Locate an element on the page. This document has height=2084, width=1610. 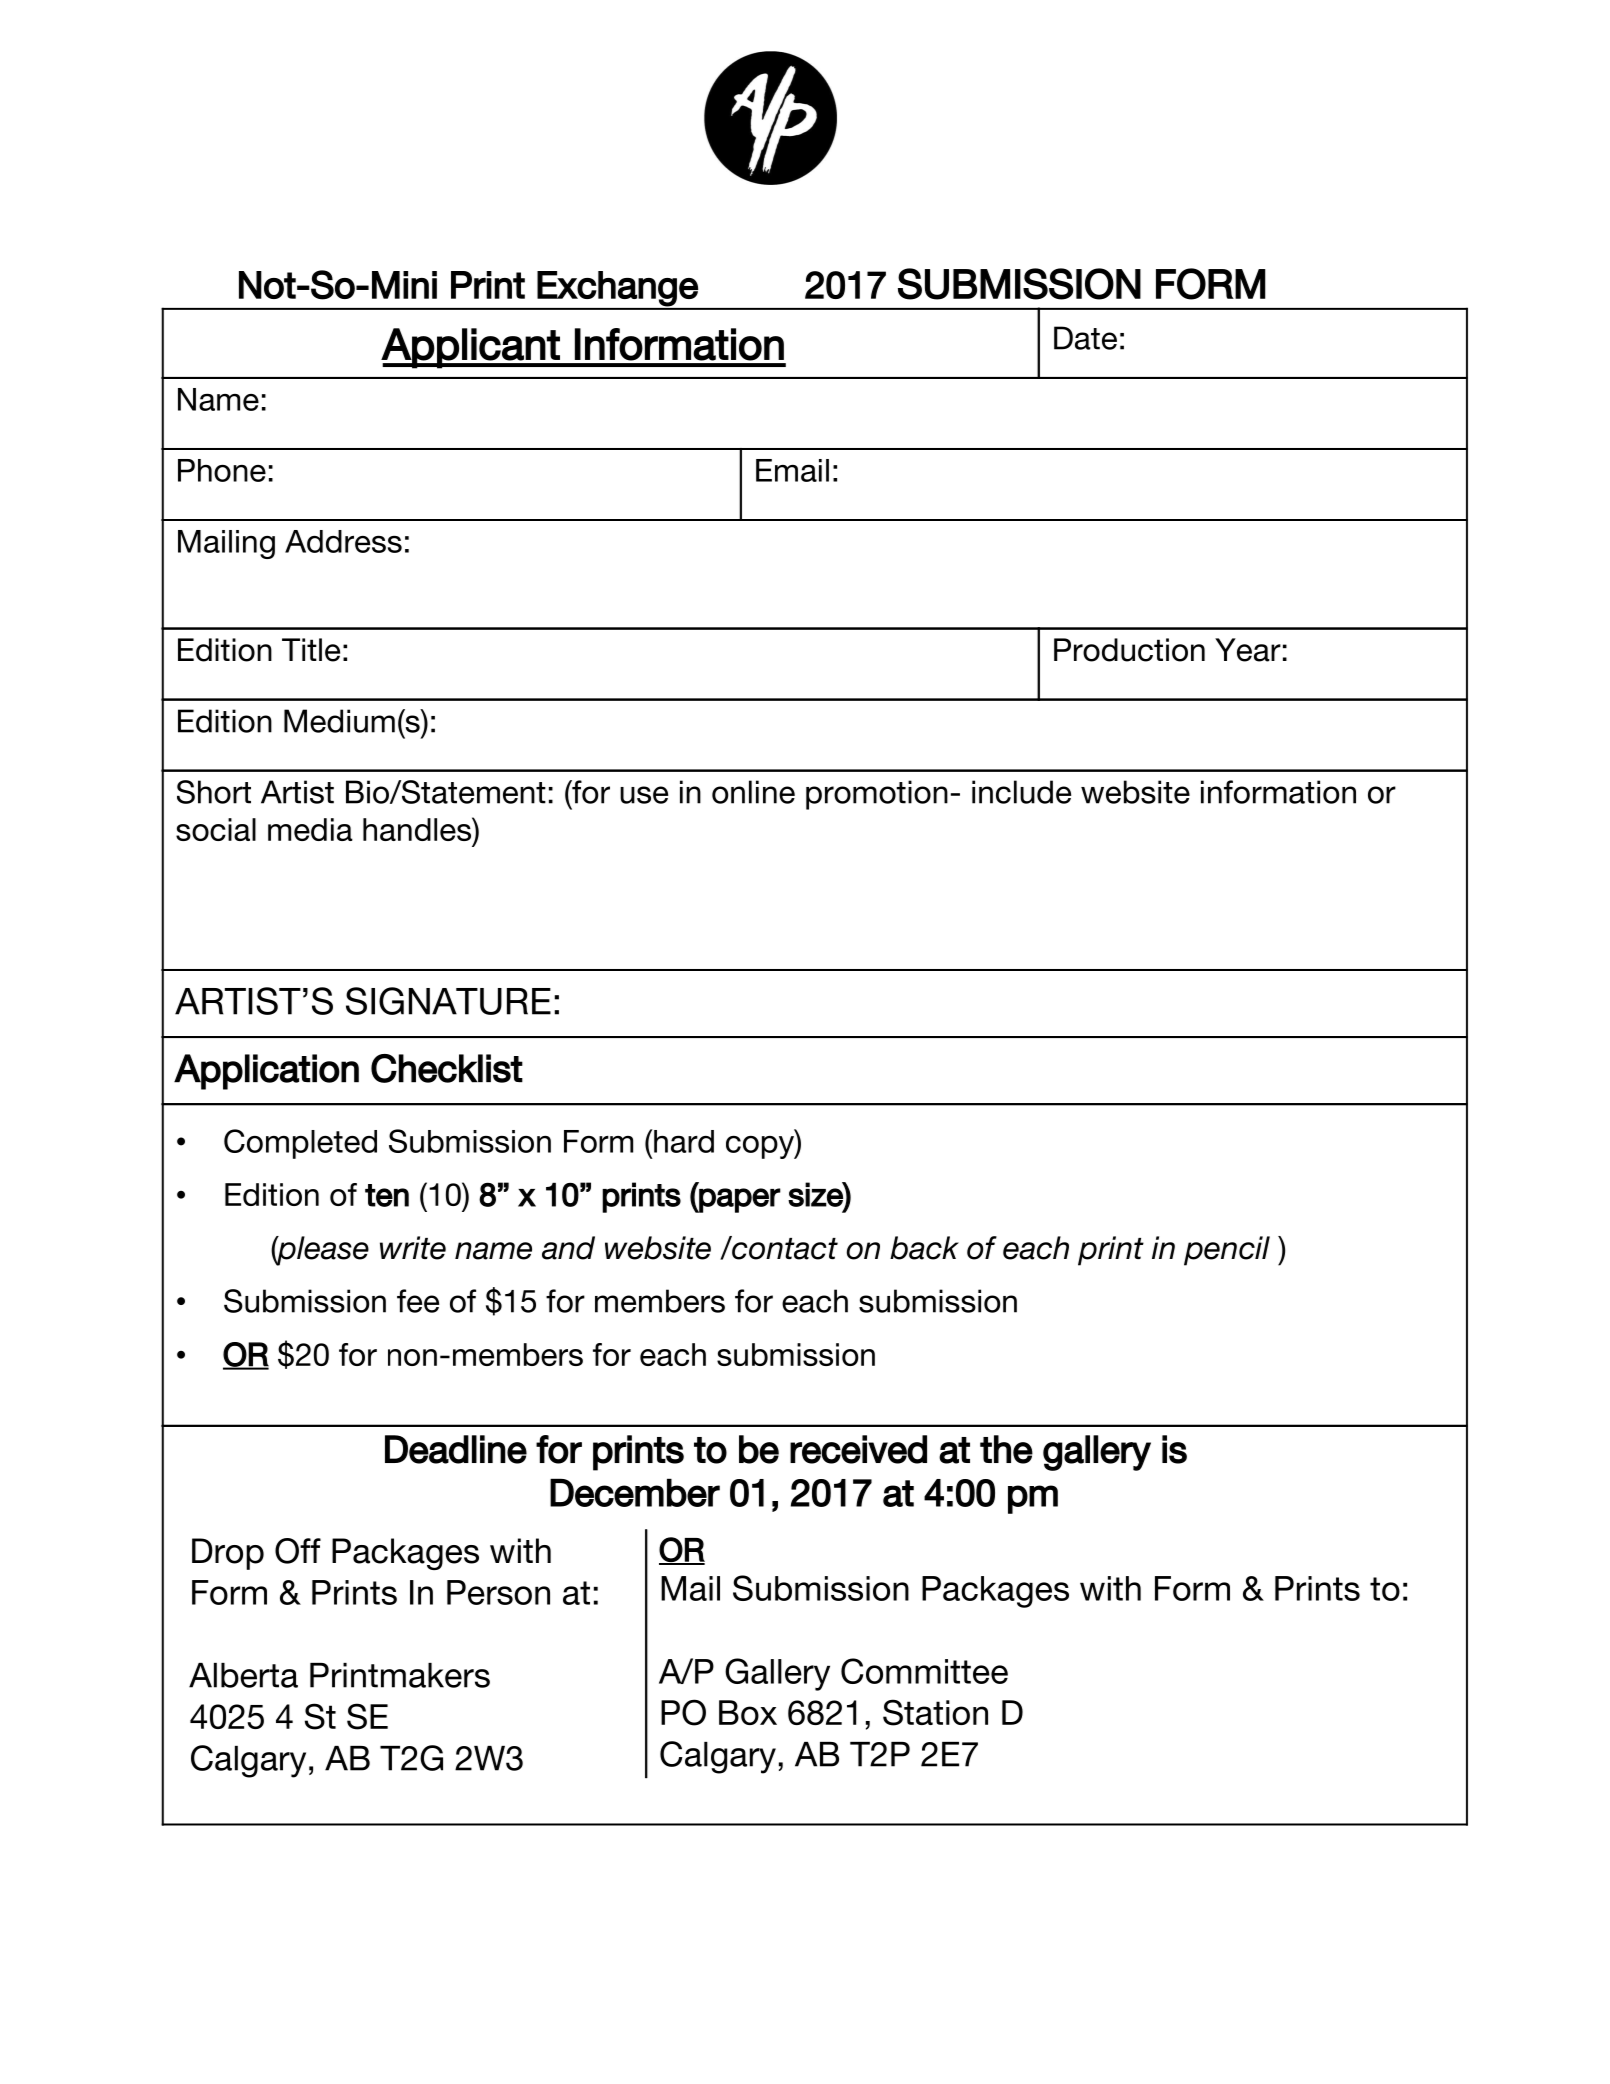
Alberta is located at coordinates (243, 1675).
